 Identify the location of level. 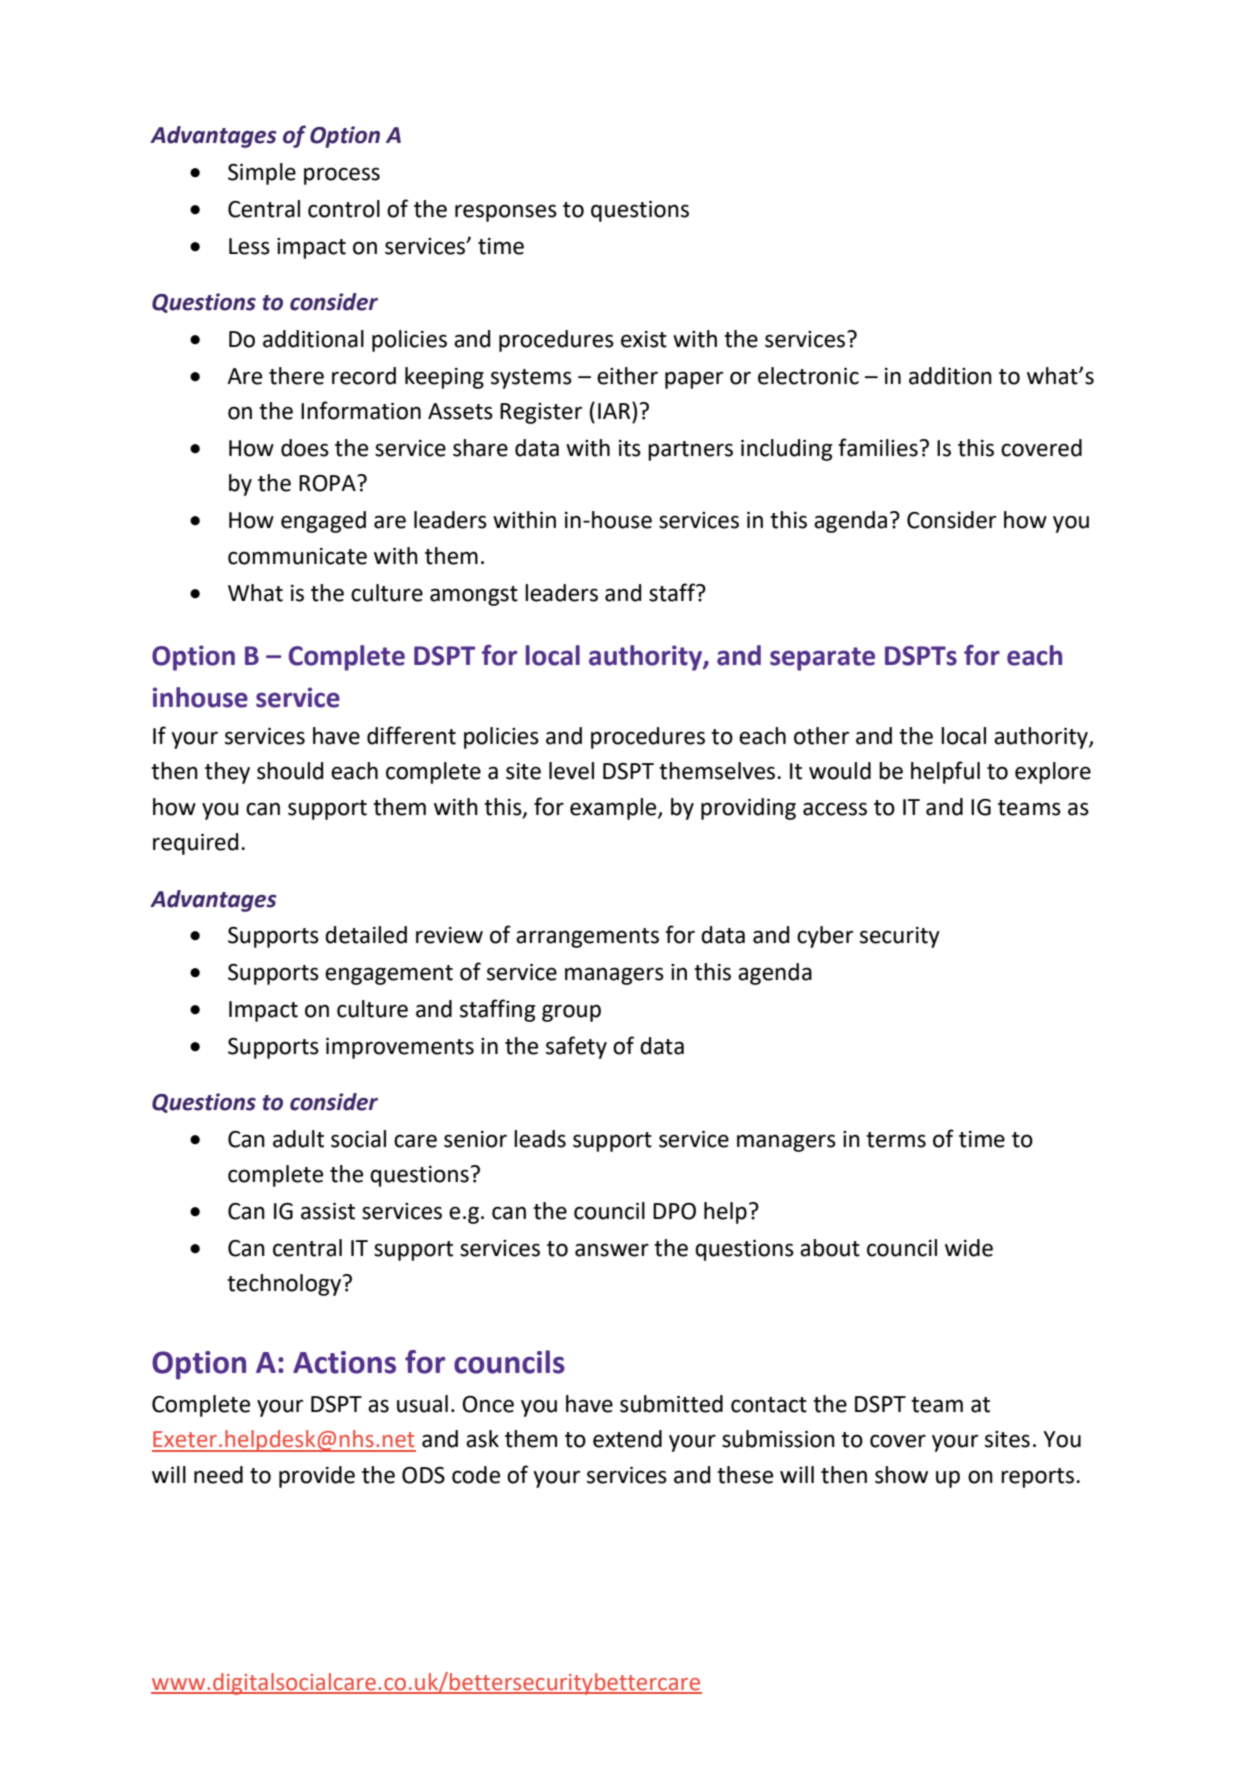
(571, 771).
